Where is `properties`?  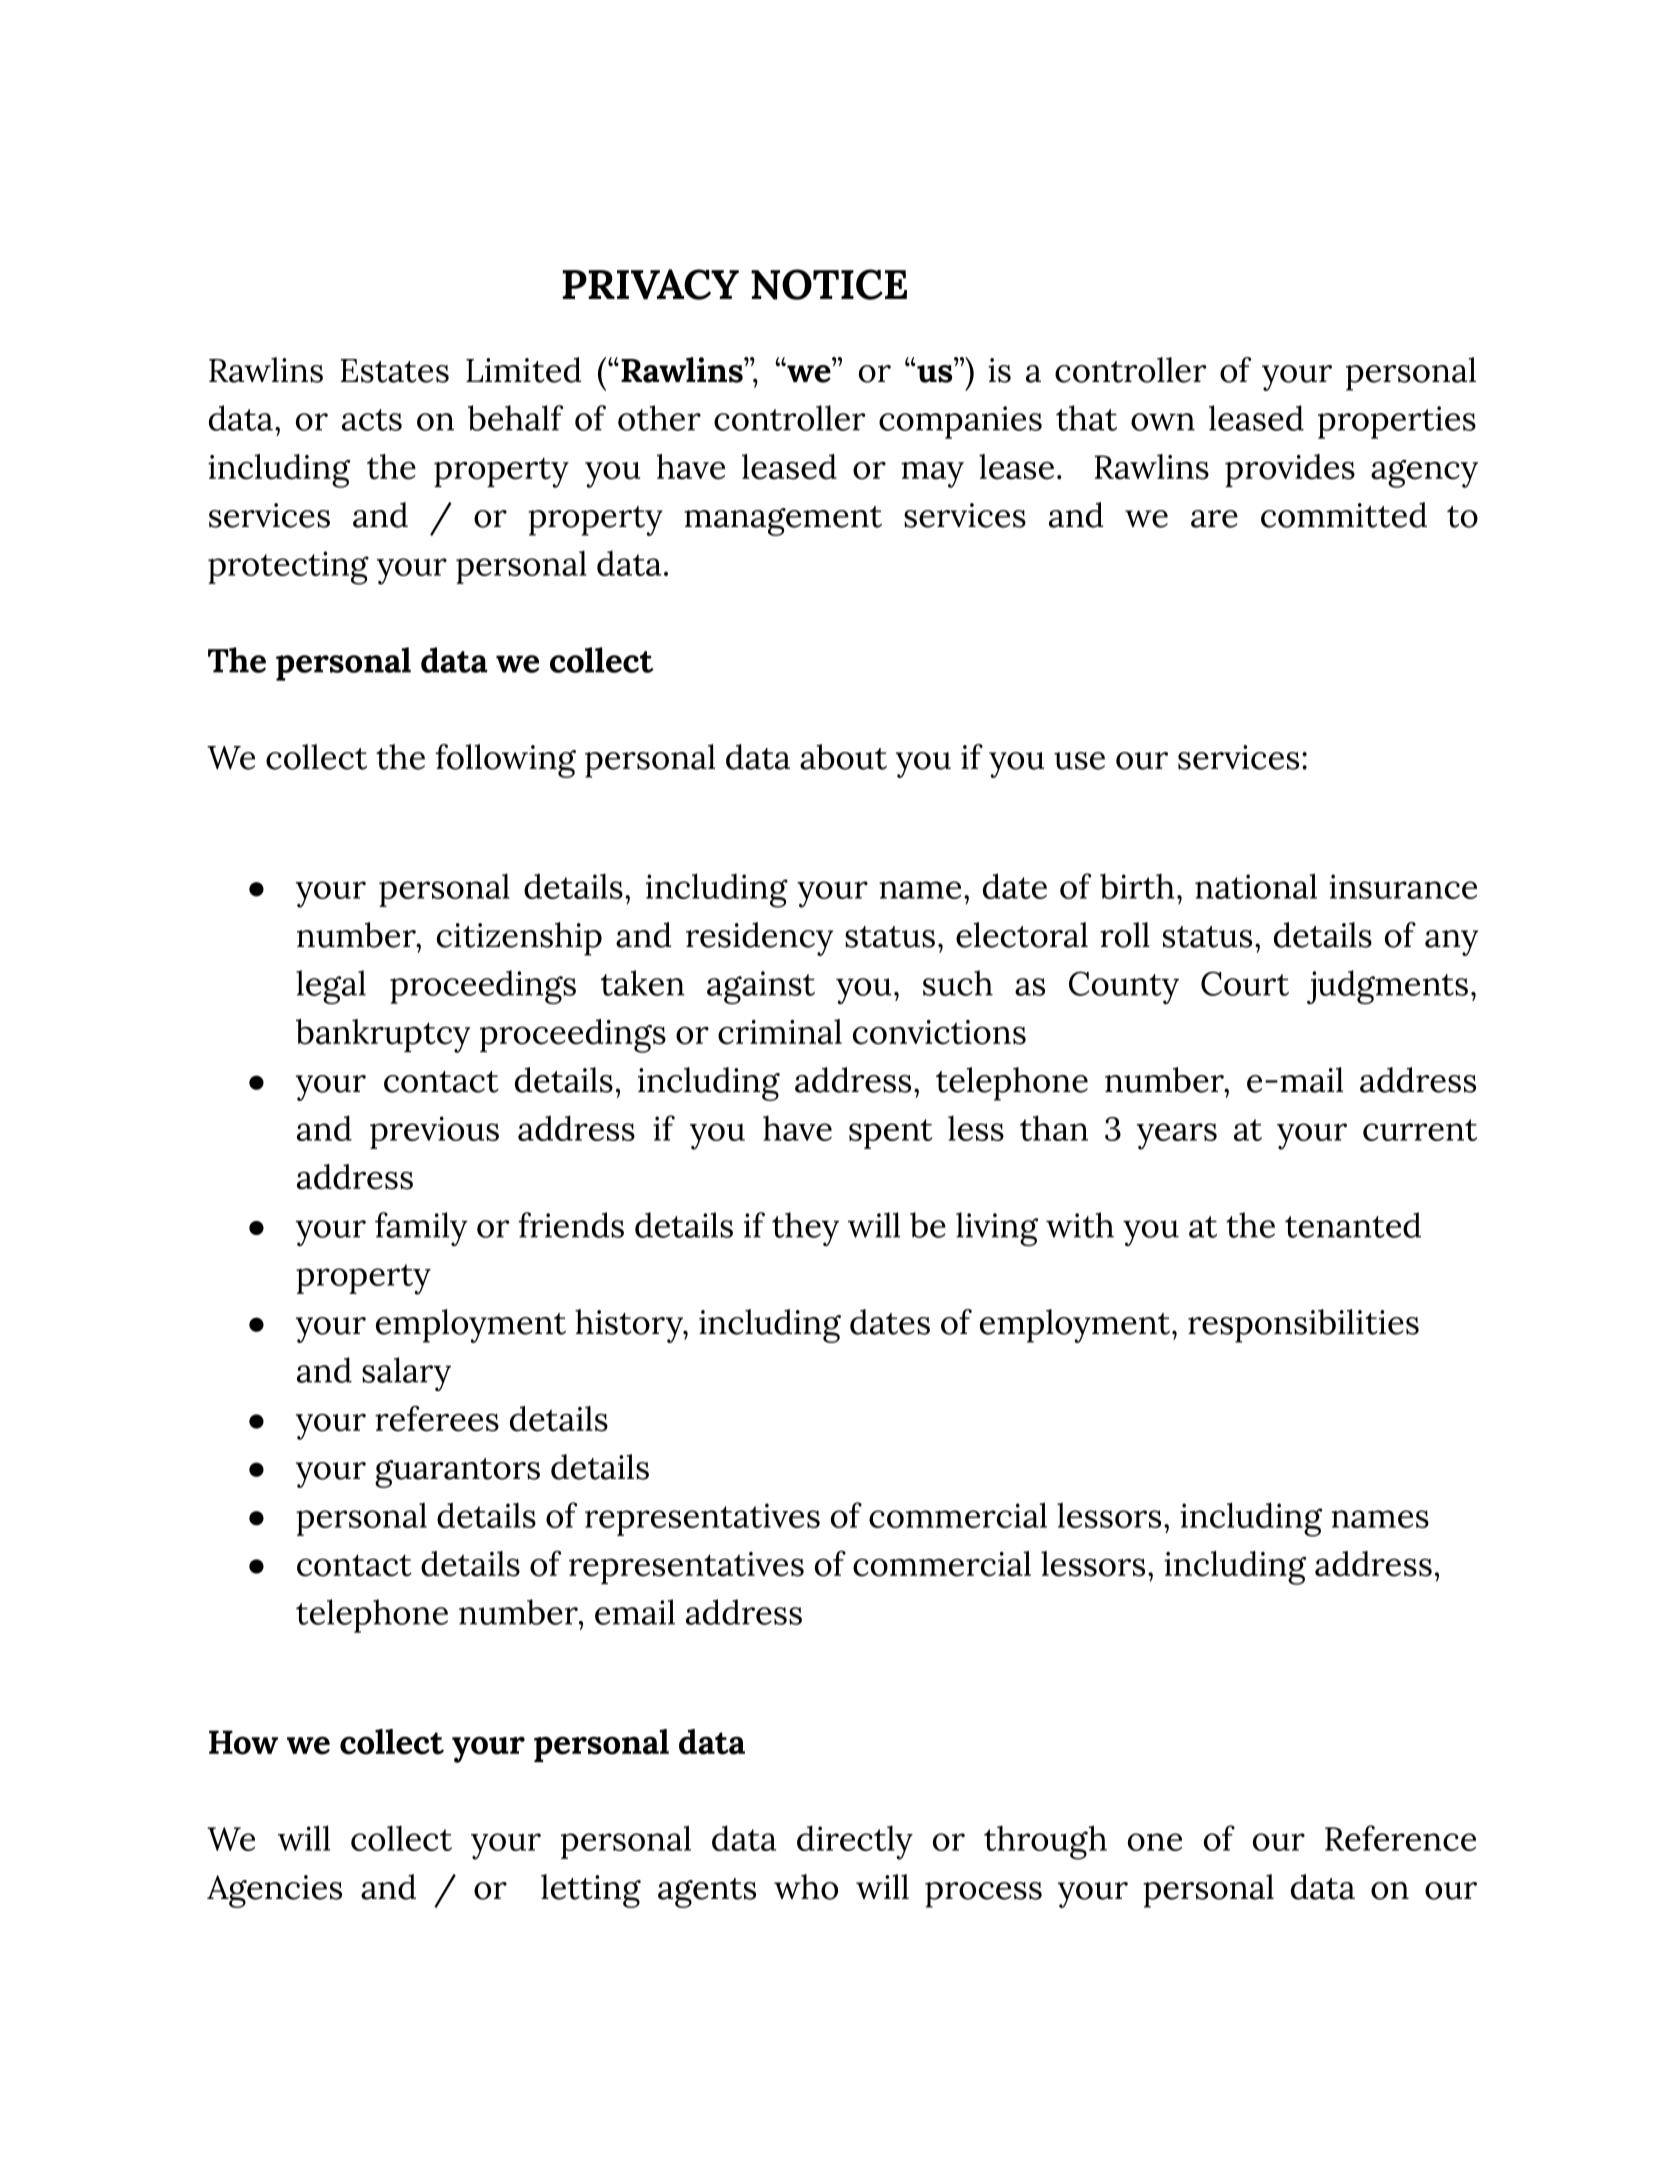 properties is located at coordinates (1397, 422).
